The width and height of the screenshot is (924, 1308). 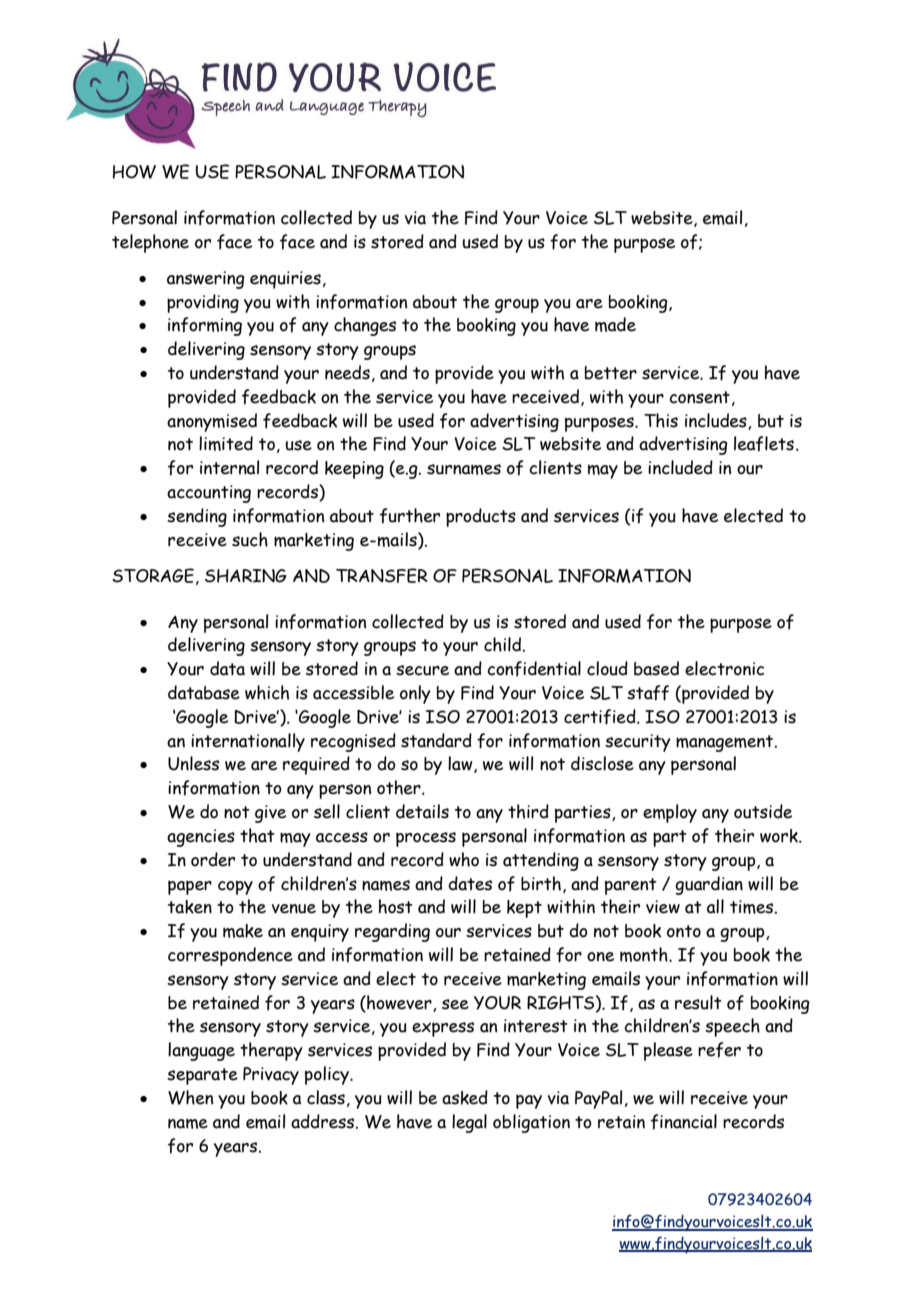 I want to click on guardian, so click(x=709, y=885).
